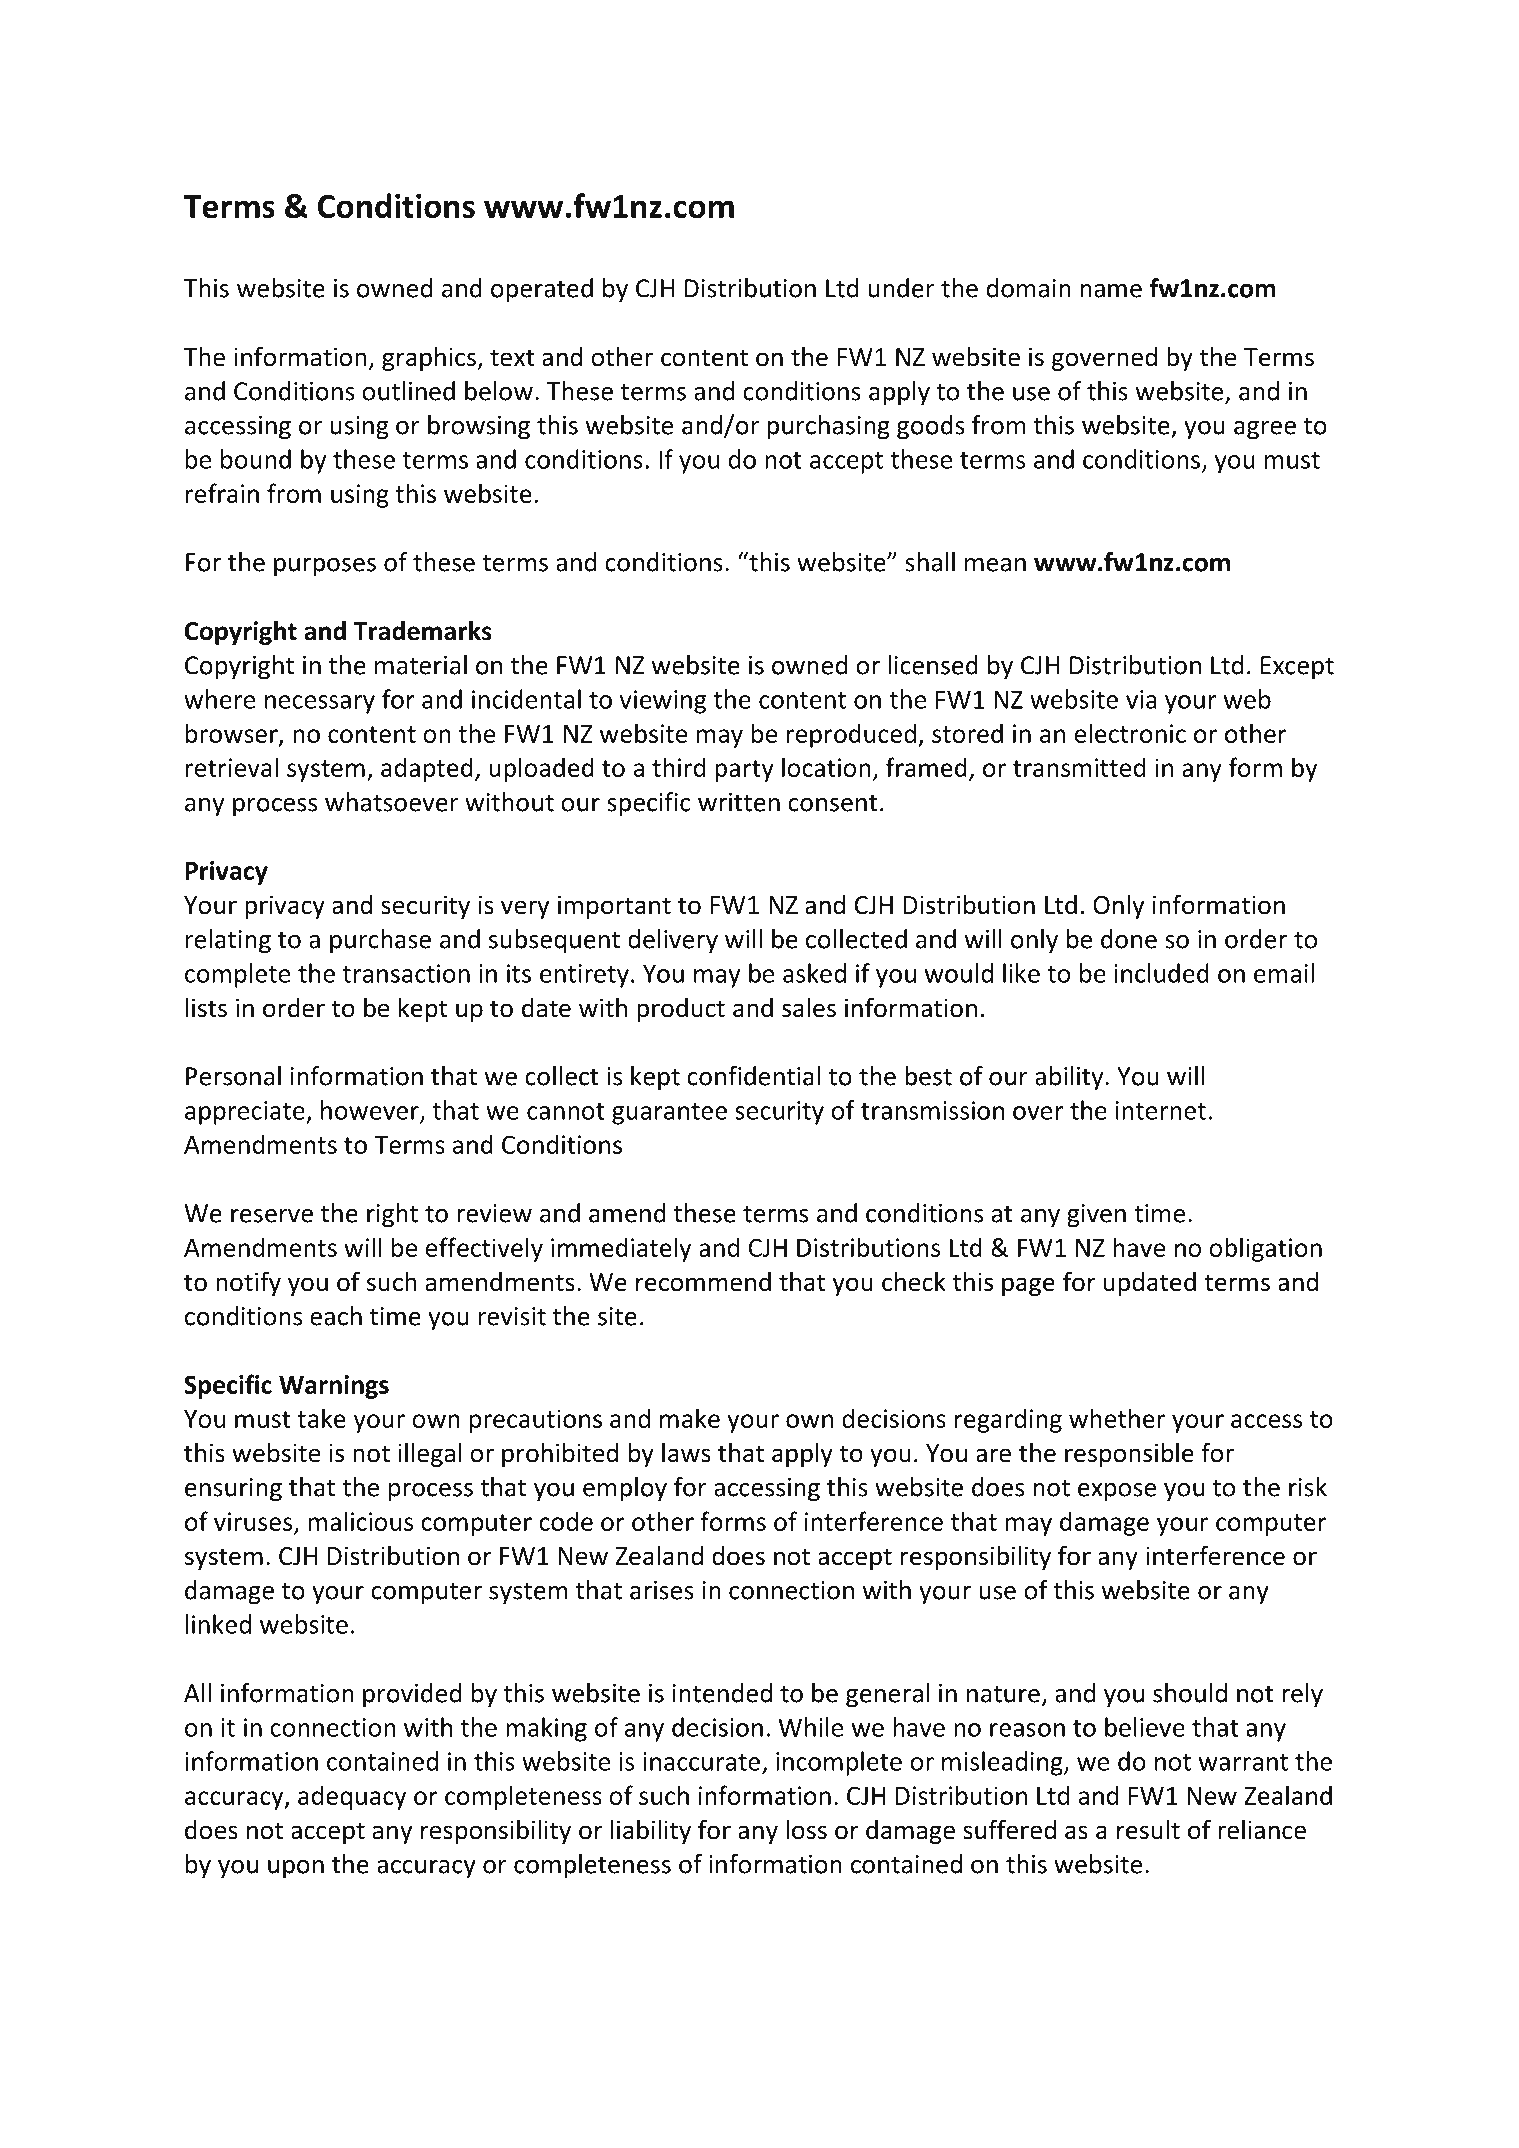 This screenshot has width=1519, height=2148. What do you see at coordinates (1161, 1110) in the screenshot?
I see `internet` at bounding box center [1161, 1110].
